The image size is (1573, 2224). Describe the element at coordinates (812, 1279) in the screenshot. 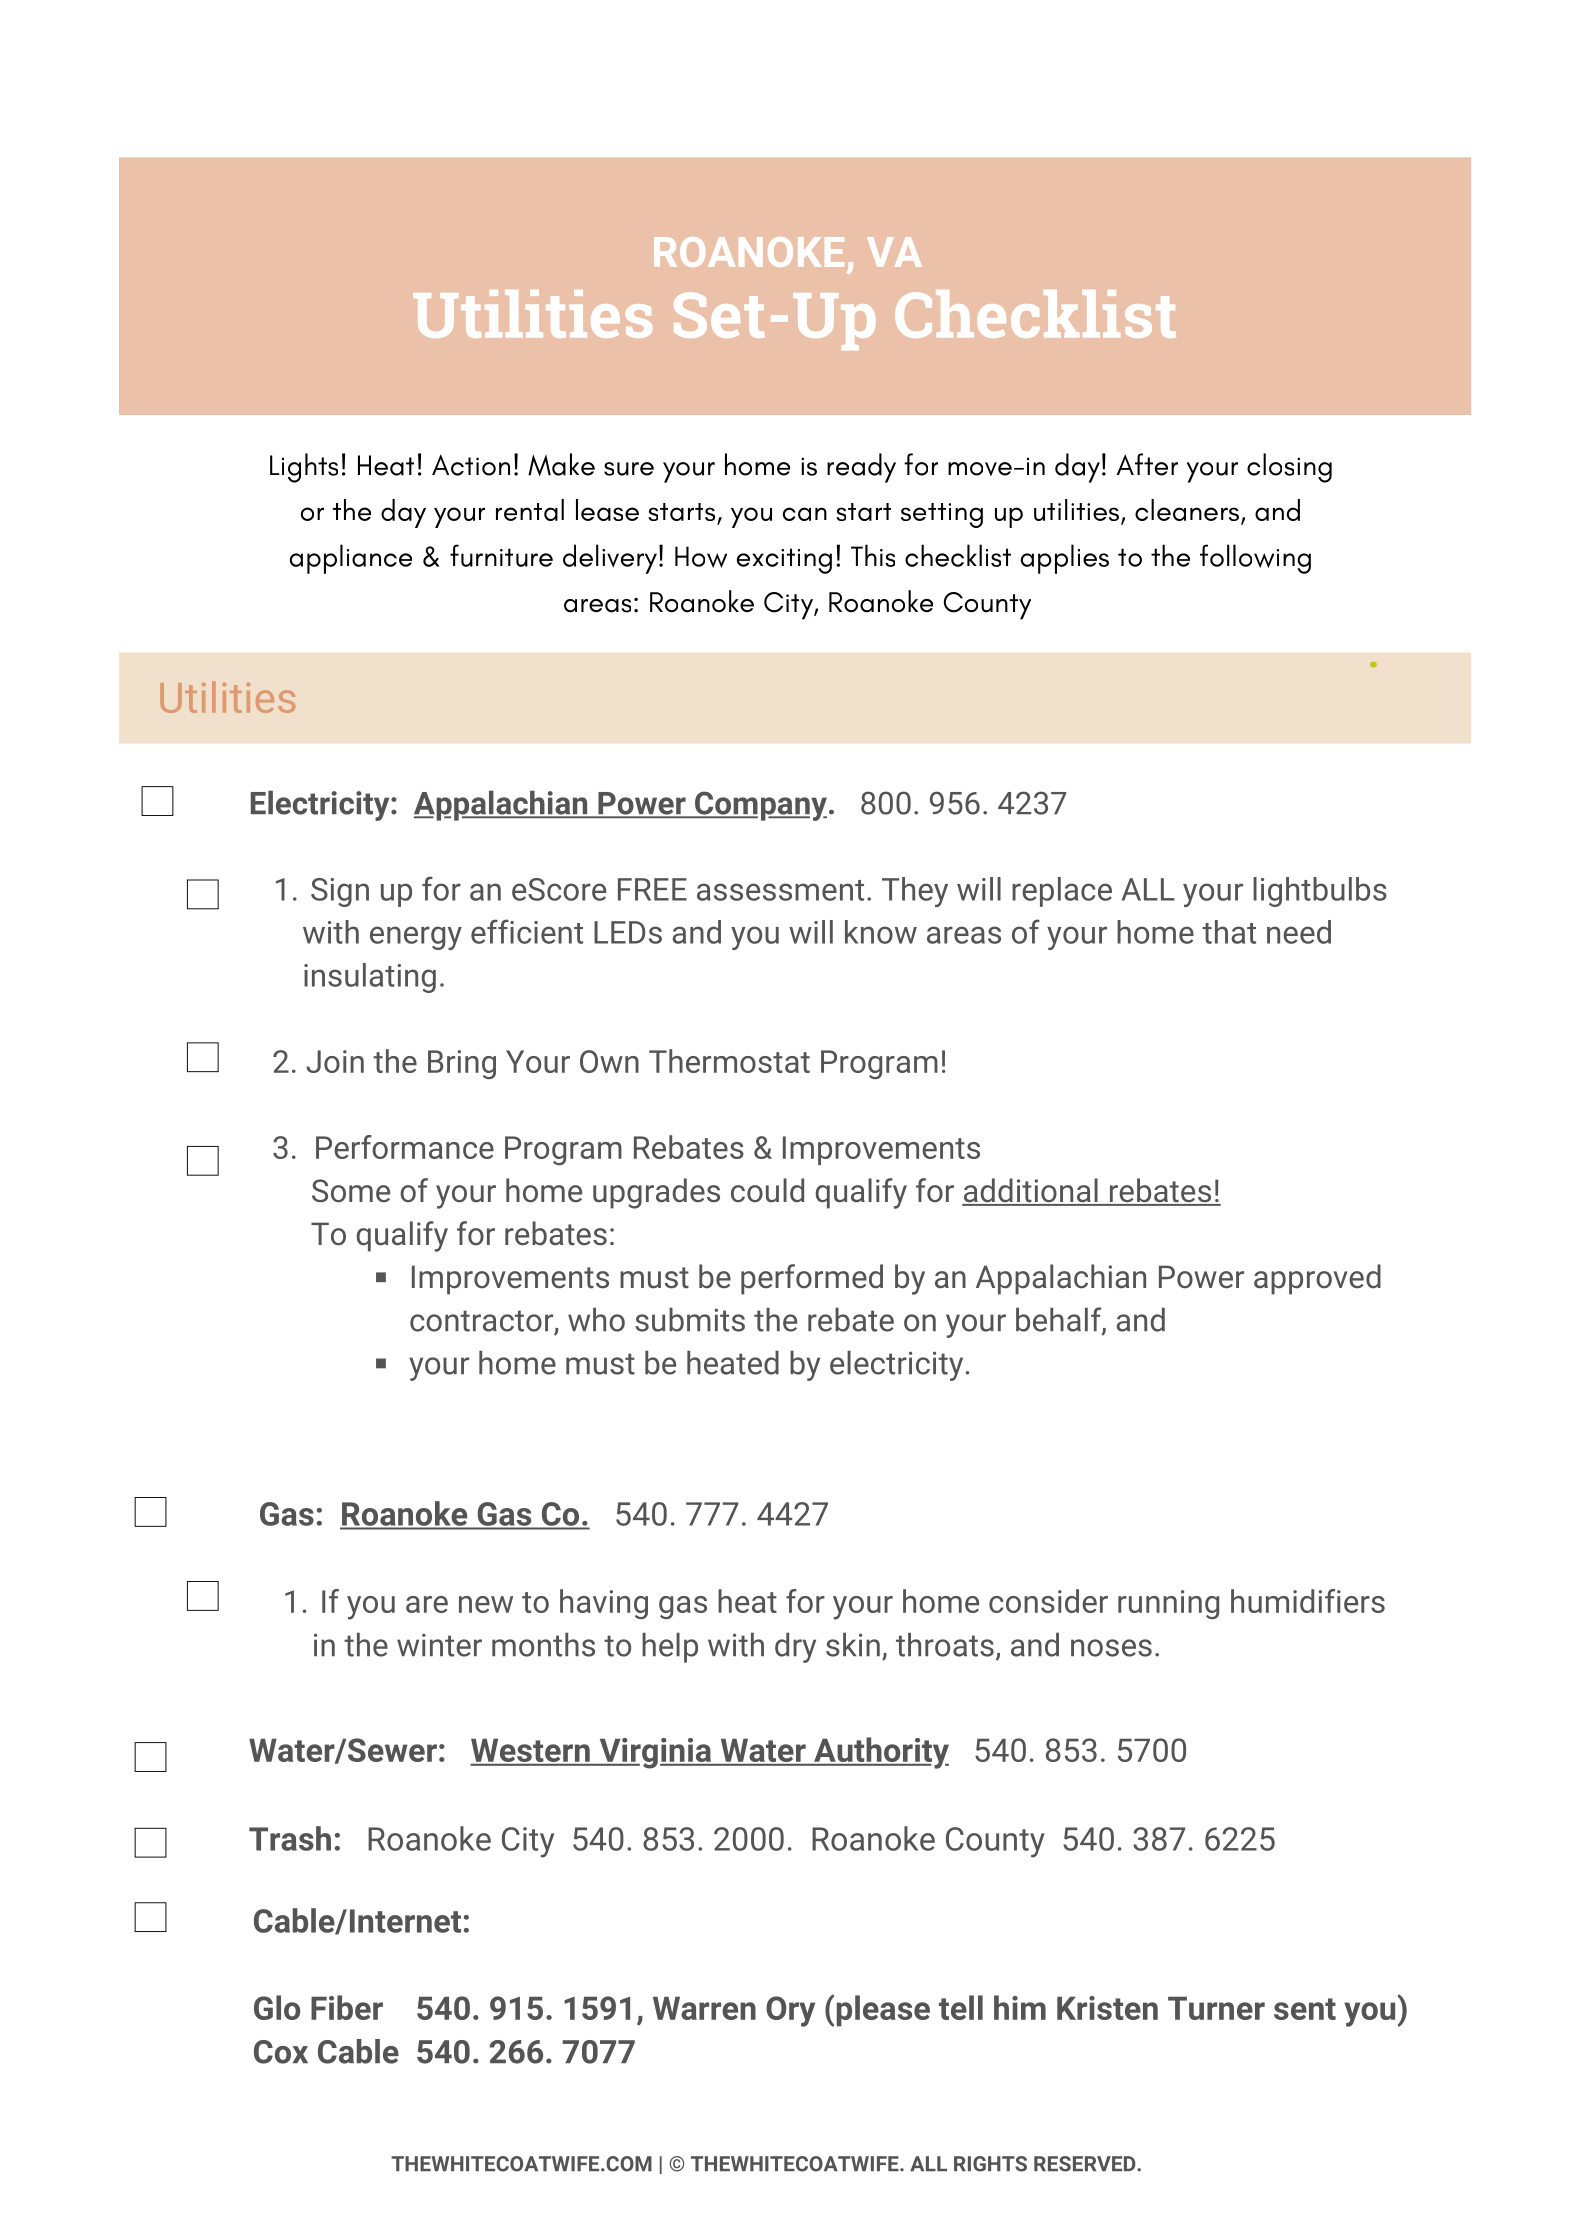

I see `performed` at that location.
